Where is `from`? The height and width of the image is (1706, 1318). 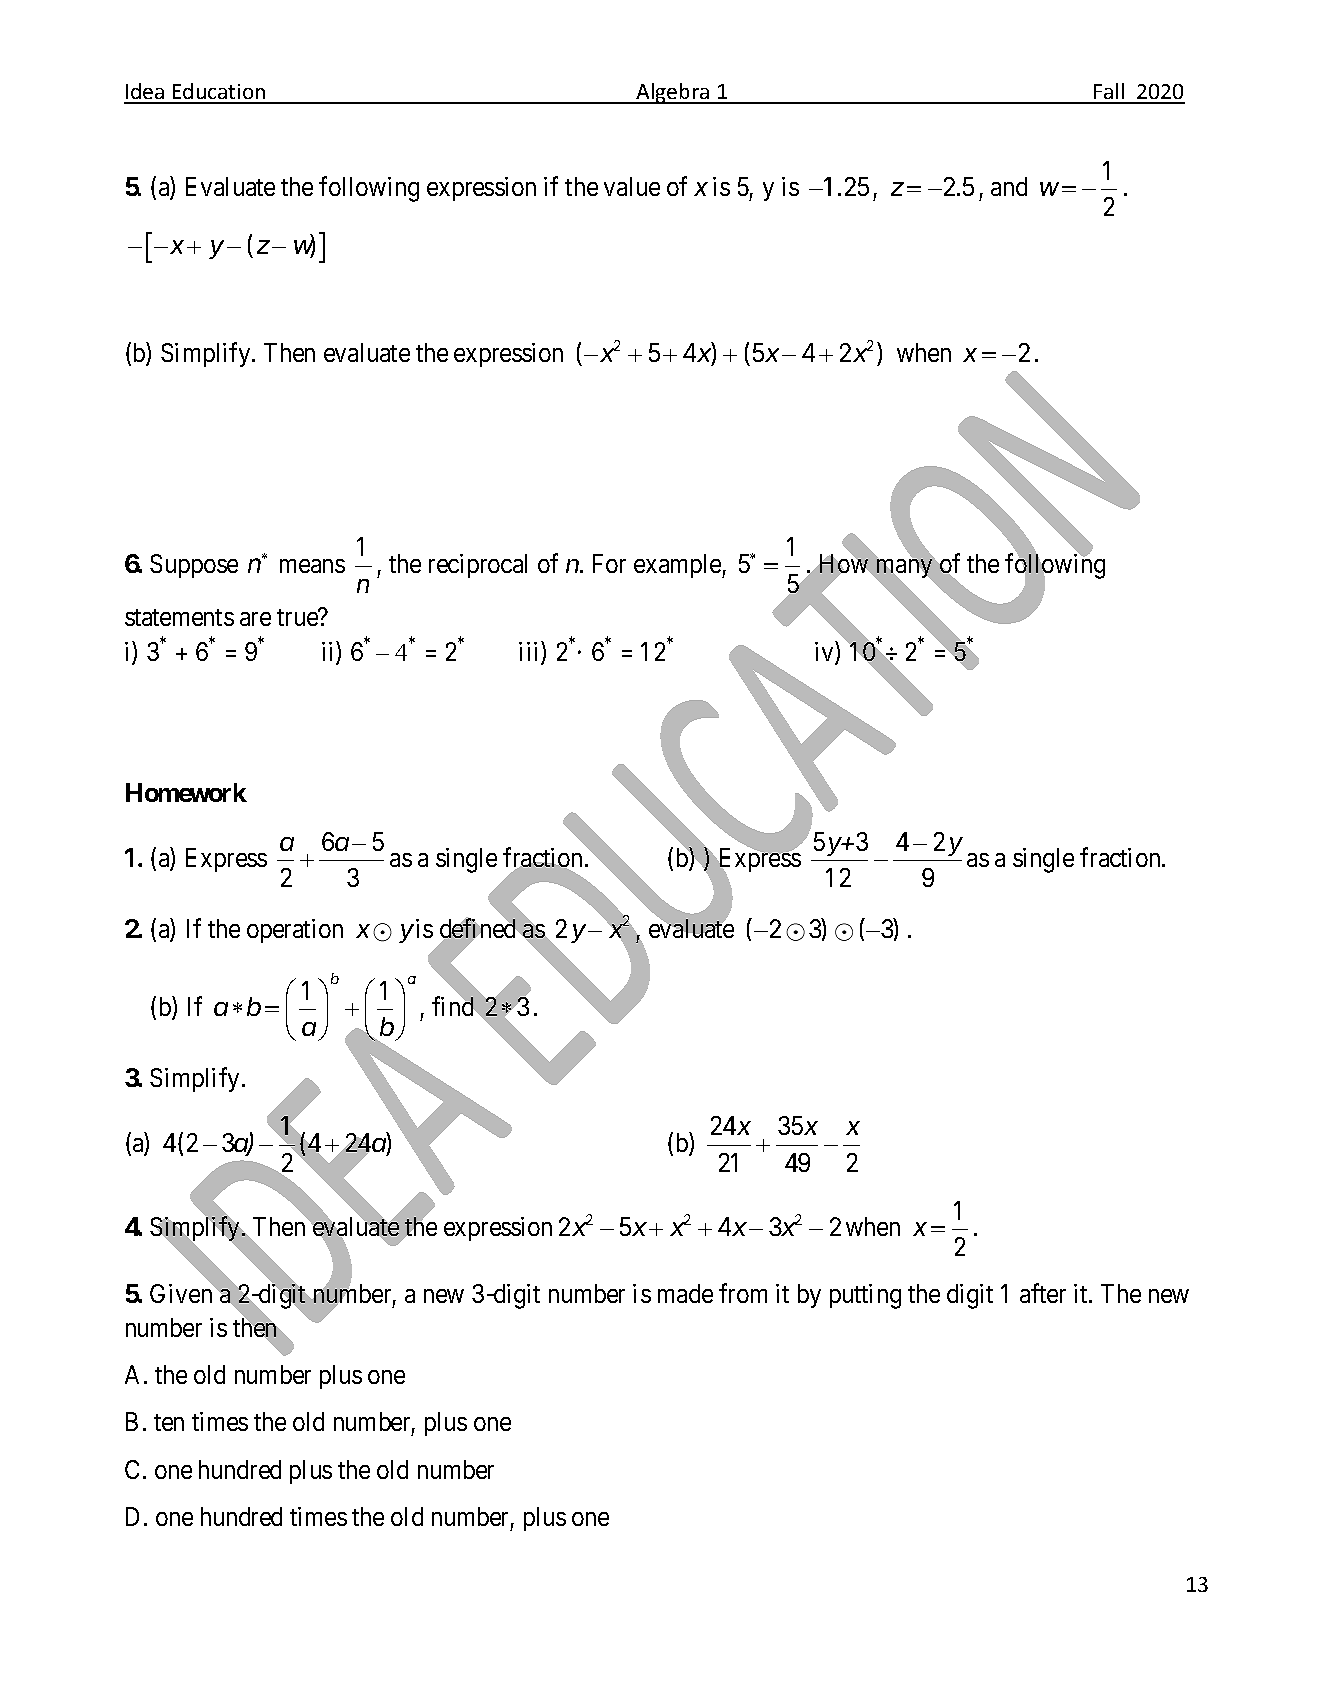 from is located at coordinates (743, 1293).
